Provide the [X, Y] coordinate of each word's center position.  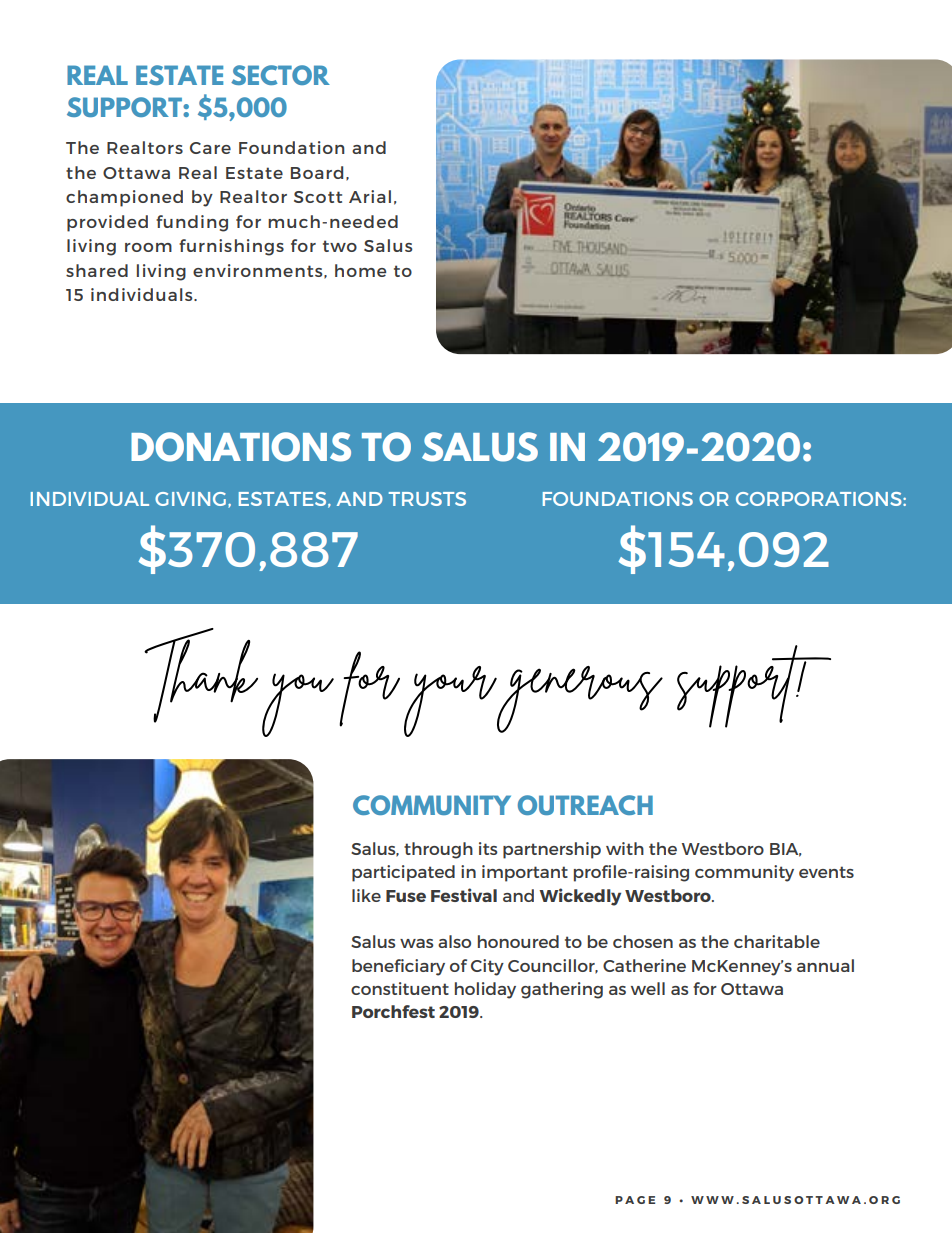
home [360, 270]
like [366, 895]
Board [317, 172]
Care [210, 148]
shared [97, 270]
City [487, 967]
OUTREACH [585, 805]
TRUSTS [427, 499]
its [488, 848]
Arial [370, 196]
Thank [201, 675]
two [340, 246]
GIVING [190, 499]
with [625, 848]
